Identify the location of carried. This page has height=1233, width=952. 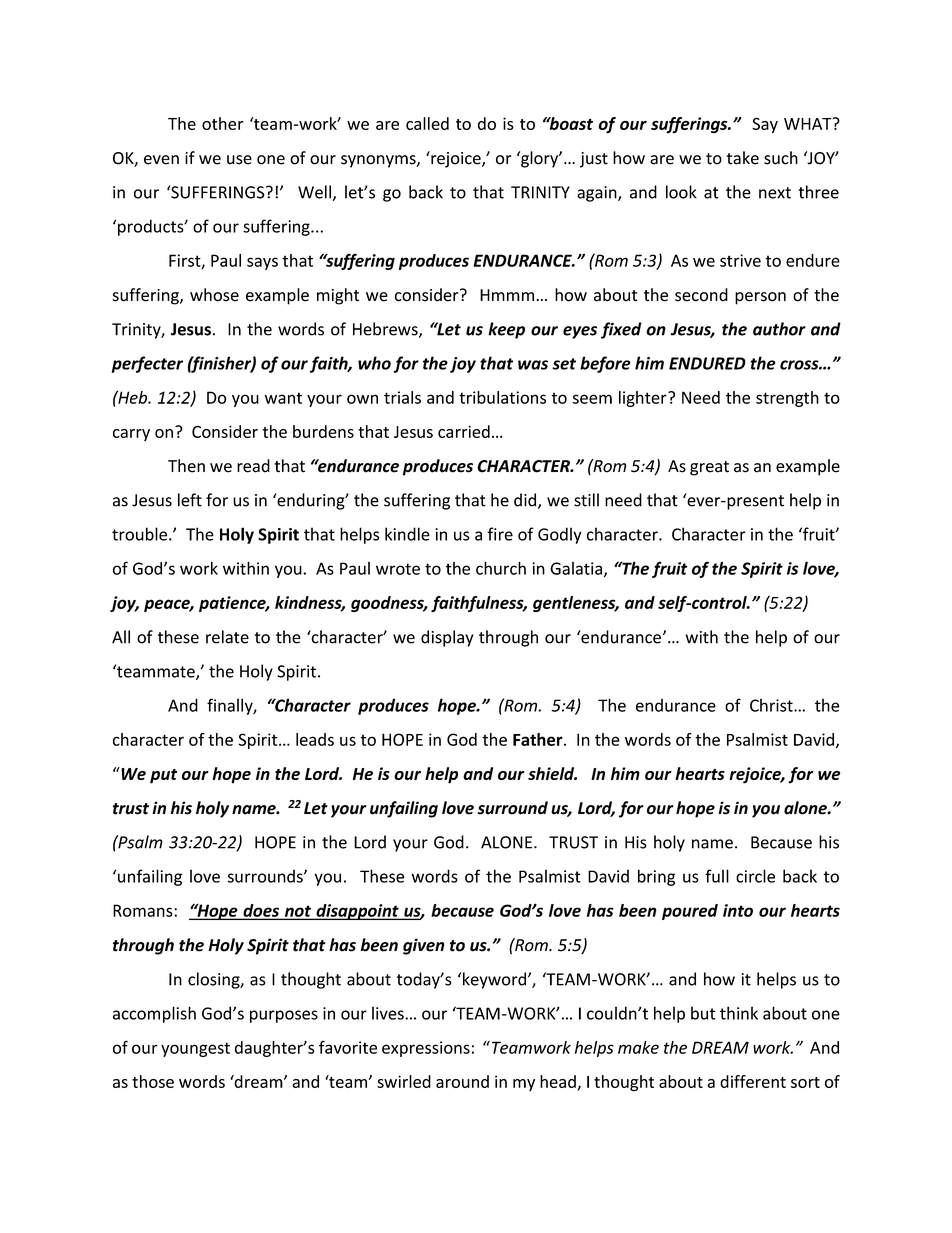
(464, 431).
